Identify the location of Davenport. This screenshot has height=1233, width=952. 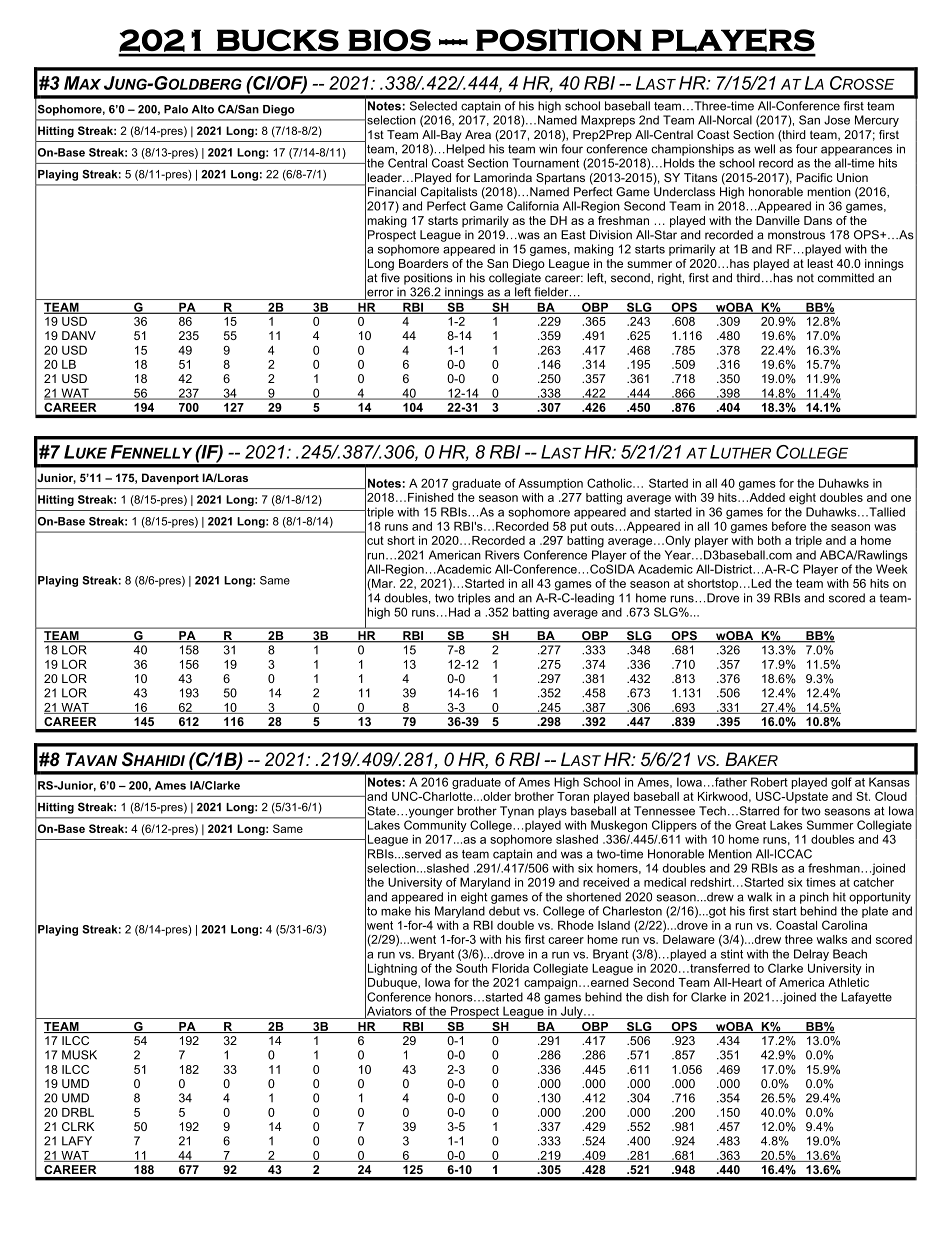
(170, 479).
